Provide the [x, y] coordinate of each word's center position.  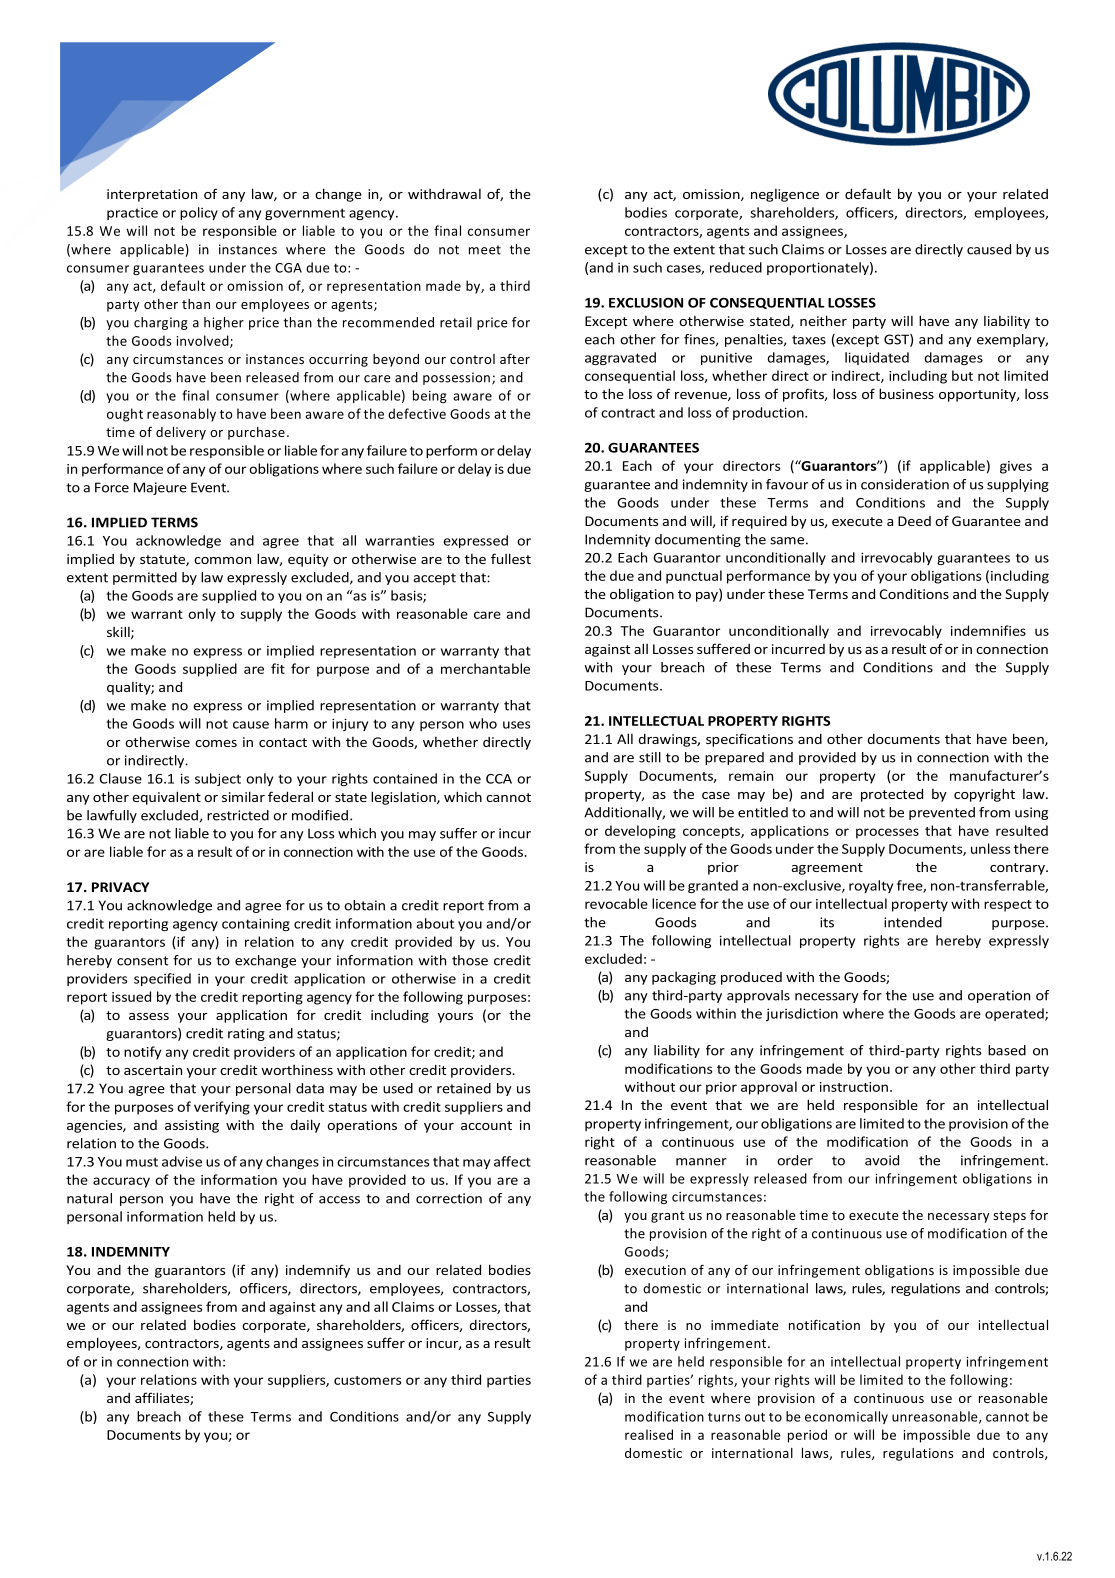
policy [199, 213]
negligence [785, 195]
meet [485, 250]
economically [846, 1417]
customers [367, 1380]
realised [649, 1434]
